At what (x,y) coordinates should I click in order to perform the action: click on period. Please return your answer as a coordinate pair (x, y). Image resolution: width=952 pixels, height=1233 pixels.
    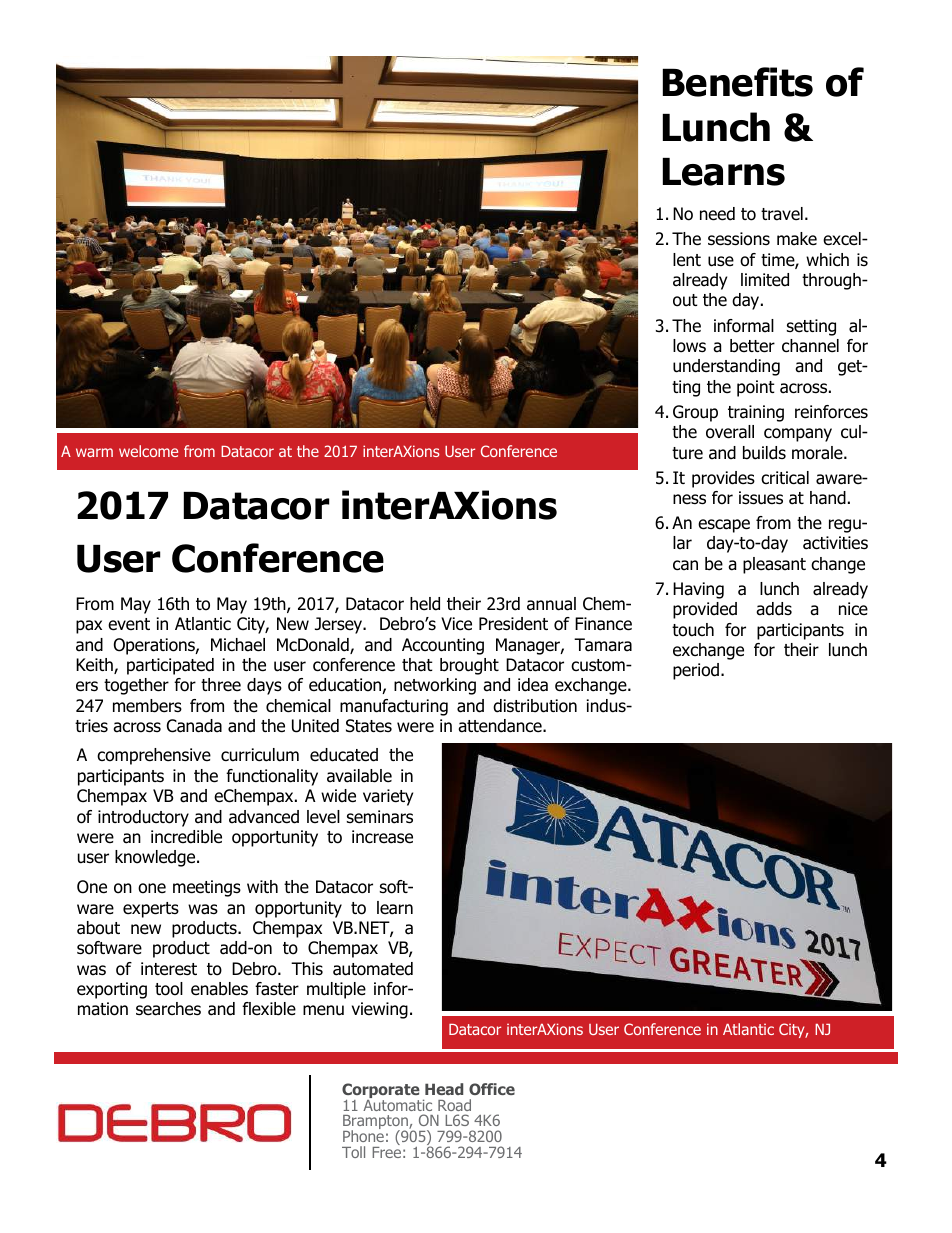
    Looking at the image, I should click on (696, 671).
